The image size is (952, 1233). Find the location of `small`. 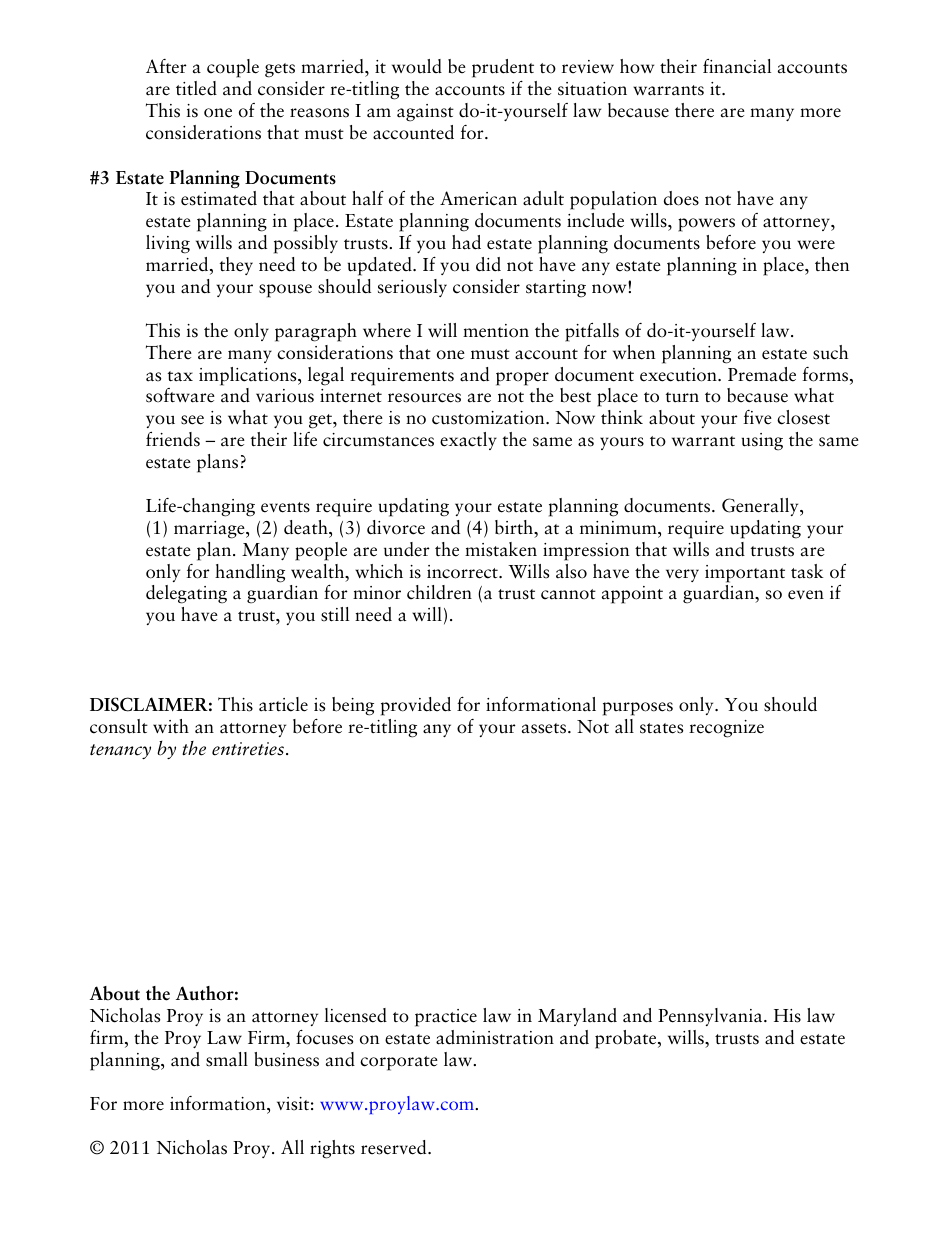

small is located at coordinates (227, 1059).
